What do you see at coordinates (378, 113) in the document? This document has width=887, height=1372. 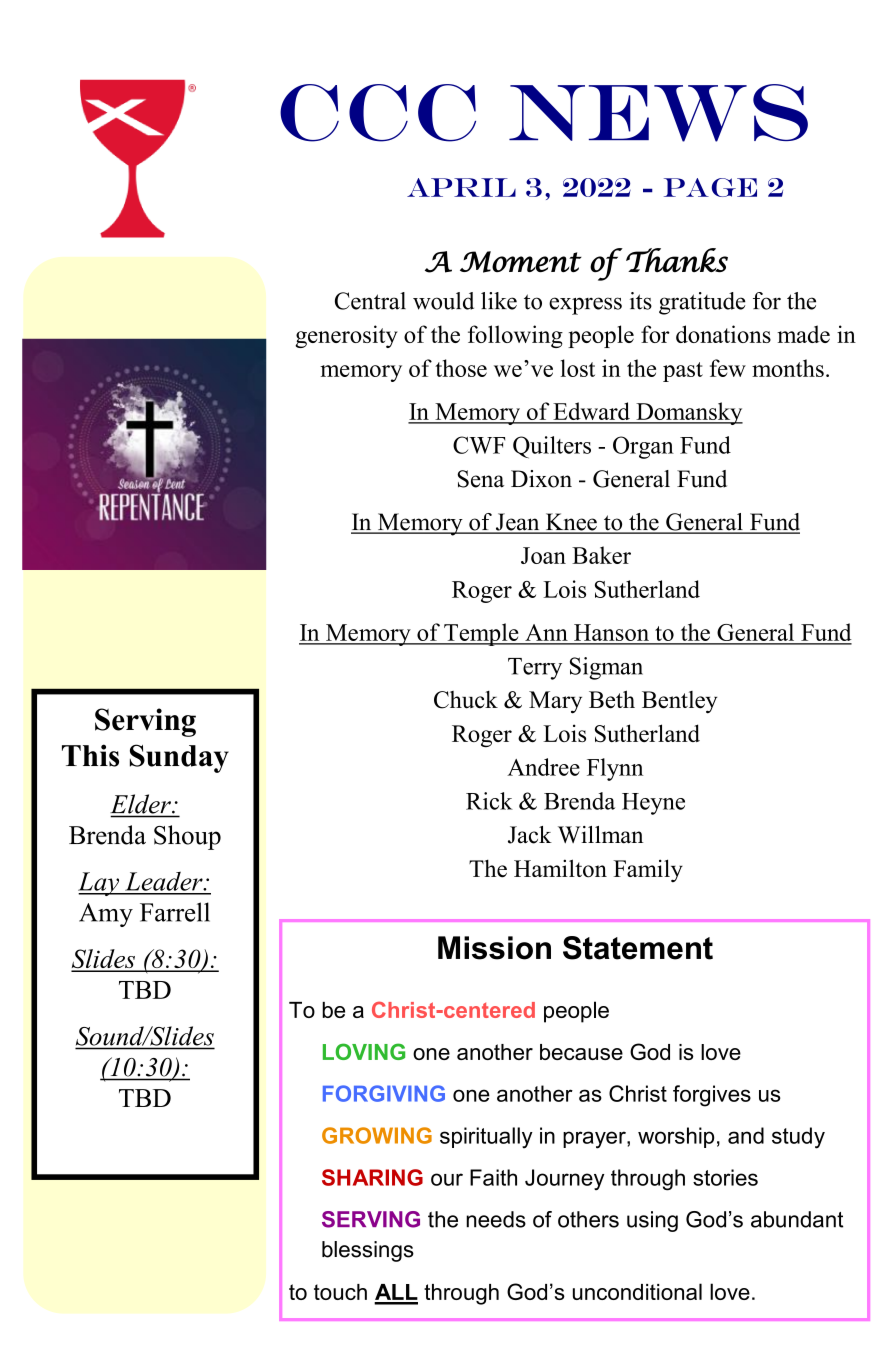 I see `CCC` at bounding box center [378, 113].
